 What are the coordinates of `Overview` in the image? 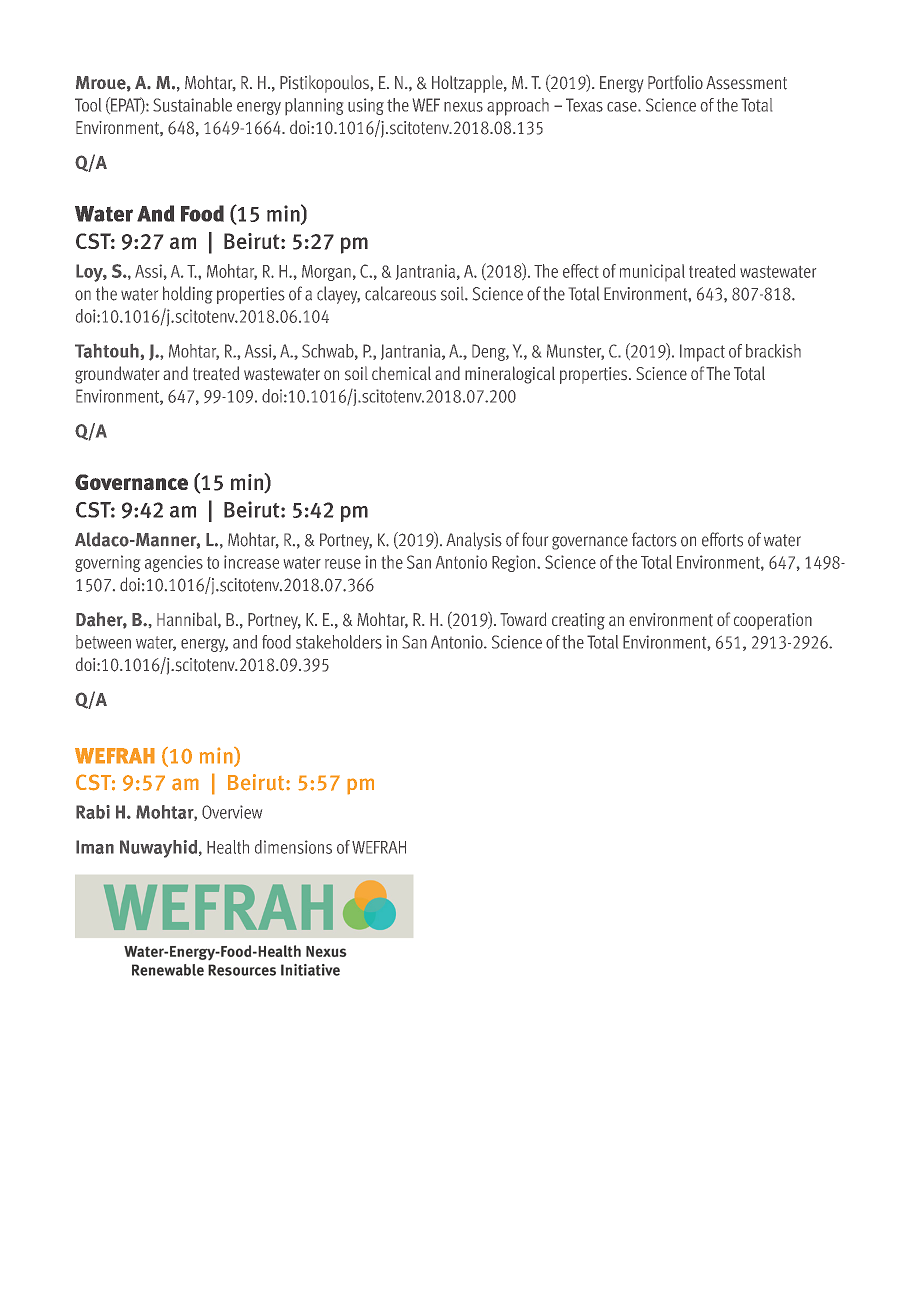 It's located at (232, 812).
